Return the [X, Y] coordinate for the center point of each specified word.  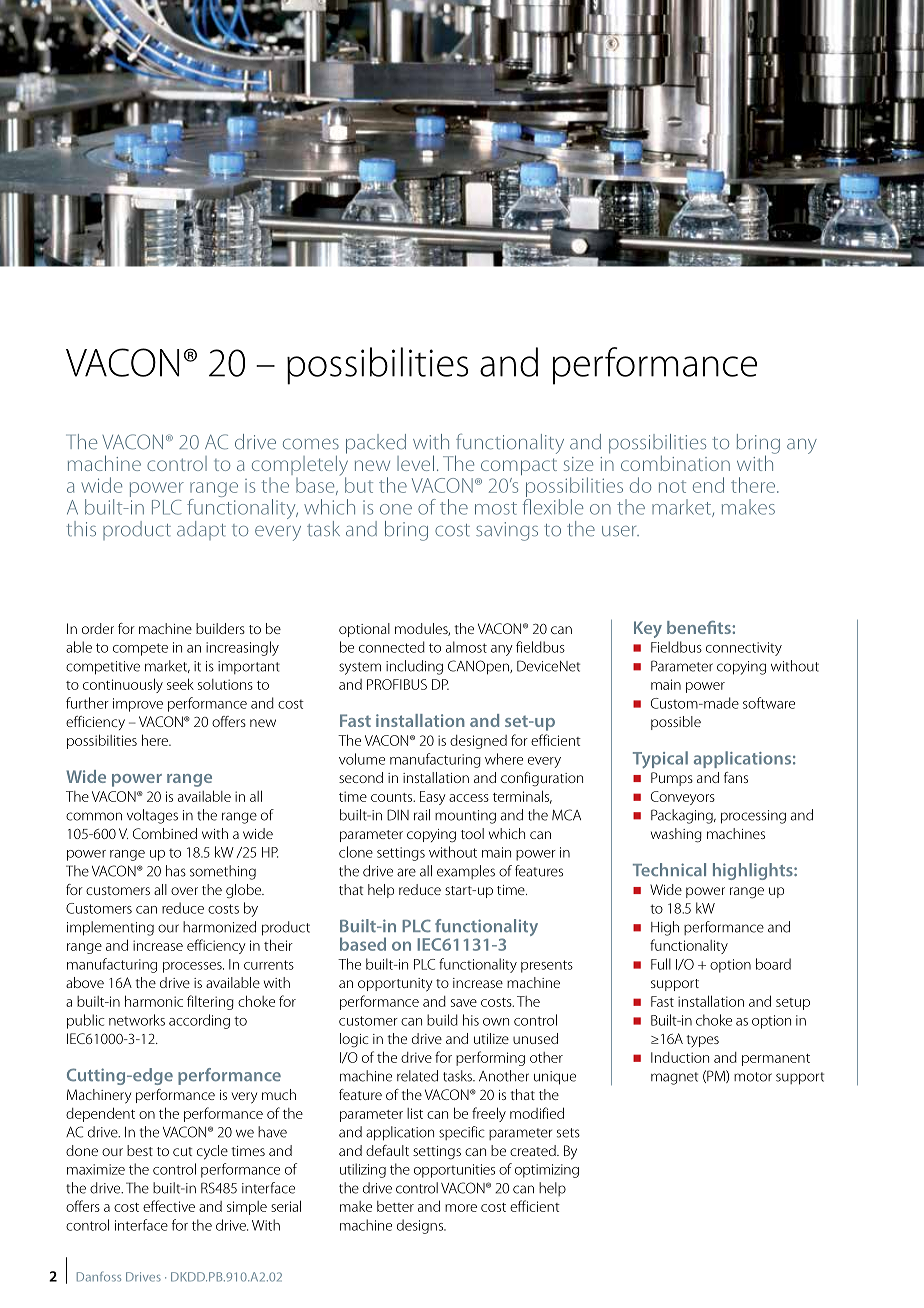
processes [193, 967]
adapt [201, 530]
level [415, 463]
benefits [700, 627]
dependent [100, 1114]
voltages [152, 816]
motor [753, 1077]
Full [661, 964]
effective [169, 1206]
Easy [433, 798]
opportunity [395, 985]
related [417, 1076]
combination [675, 463]
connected [392, 647]
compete [140, 649]
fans [736, 777]
